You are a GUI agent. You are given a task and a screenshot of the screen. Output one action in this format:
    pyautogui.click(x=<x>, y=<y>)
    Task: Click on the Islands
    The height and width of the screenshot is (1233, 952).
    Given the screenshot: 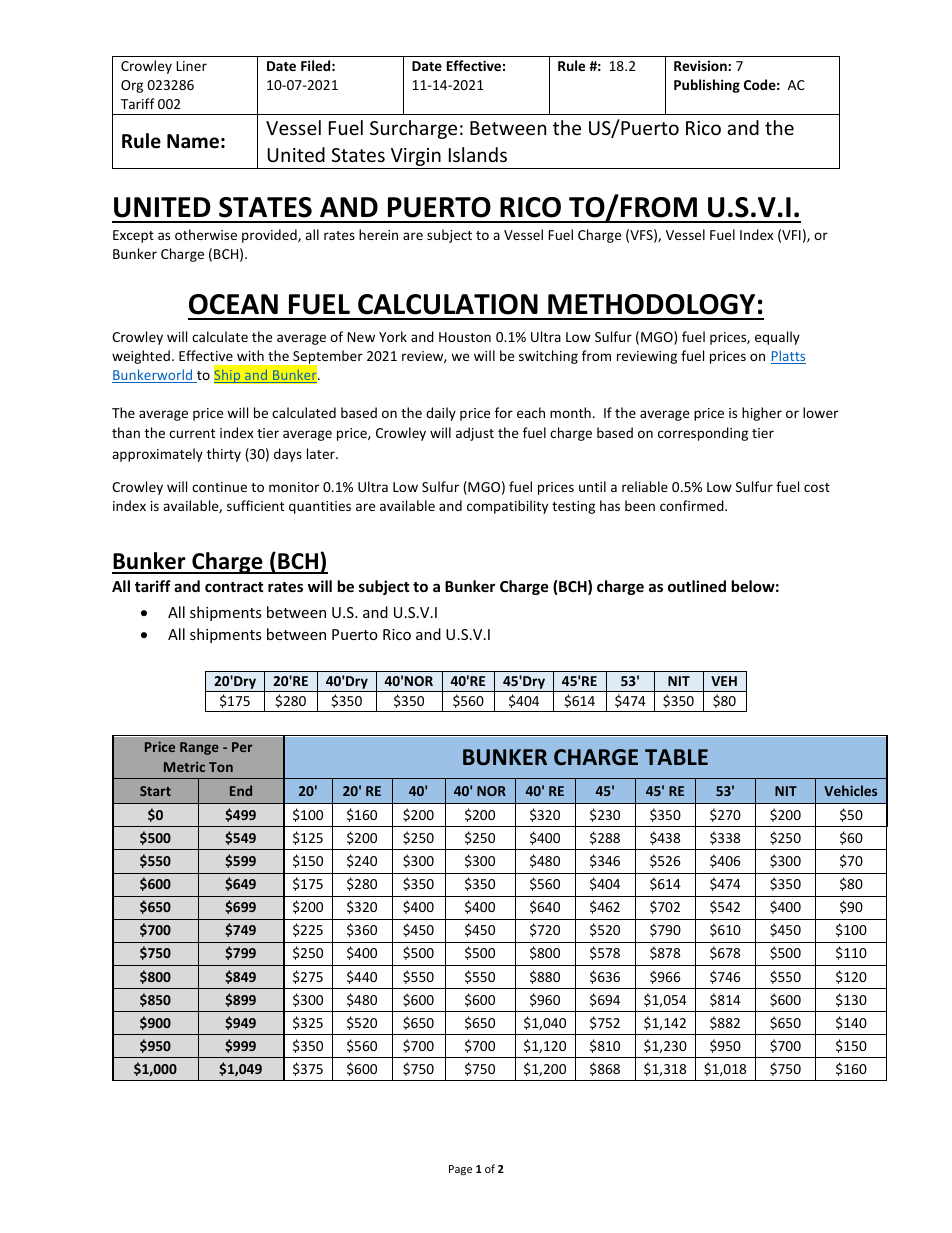 What is the action you would take?
    pyautogui.click(x=478, y=154)
